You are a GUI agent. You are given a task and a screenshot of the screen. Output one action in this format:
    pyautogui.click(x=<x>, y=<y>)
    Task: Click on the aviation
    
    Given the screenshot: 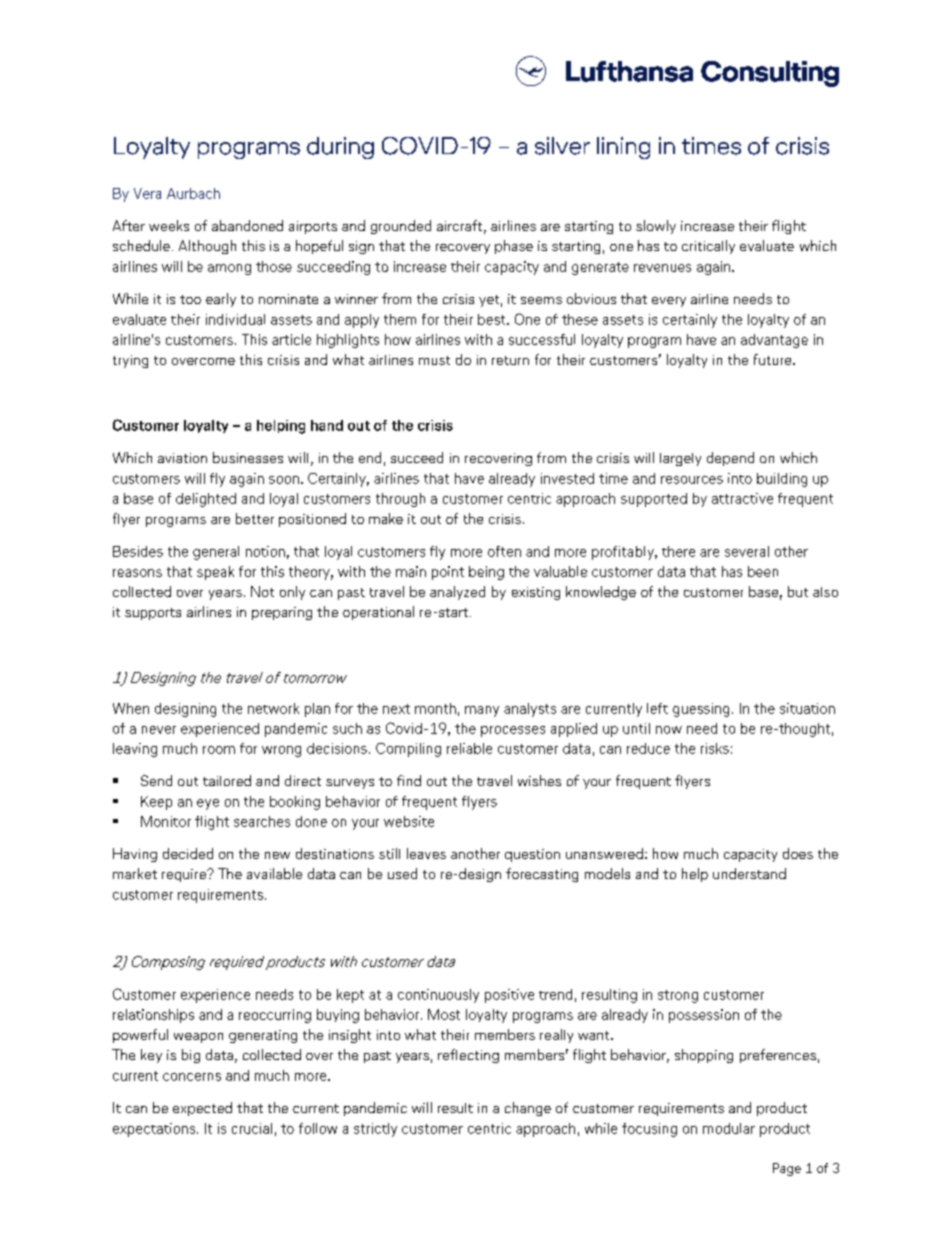 What is the action you would take?
    pyautogui.click(x=182, y=458)
